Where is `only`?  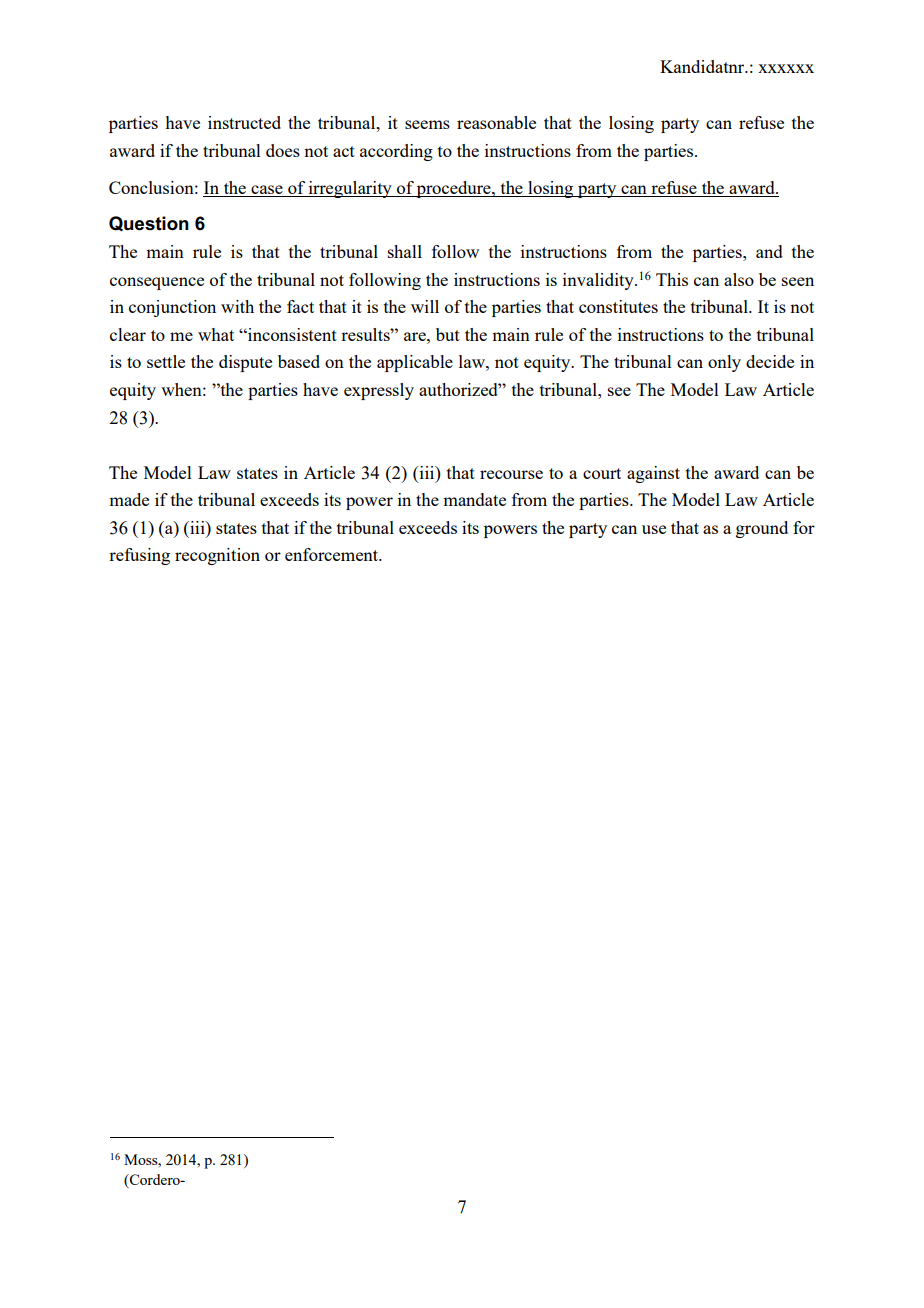
only is located at coordinates (724, 363).
